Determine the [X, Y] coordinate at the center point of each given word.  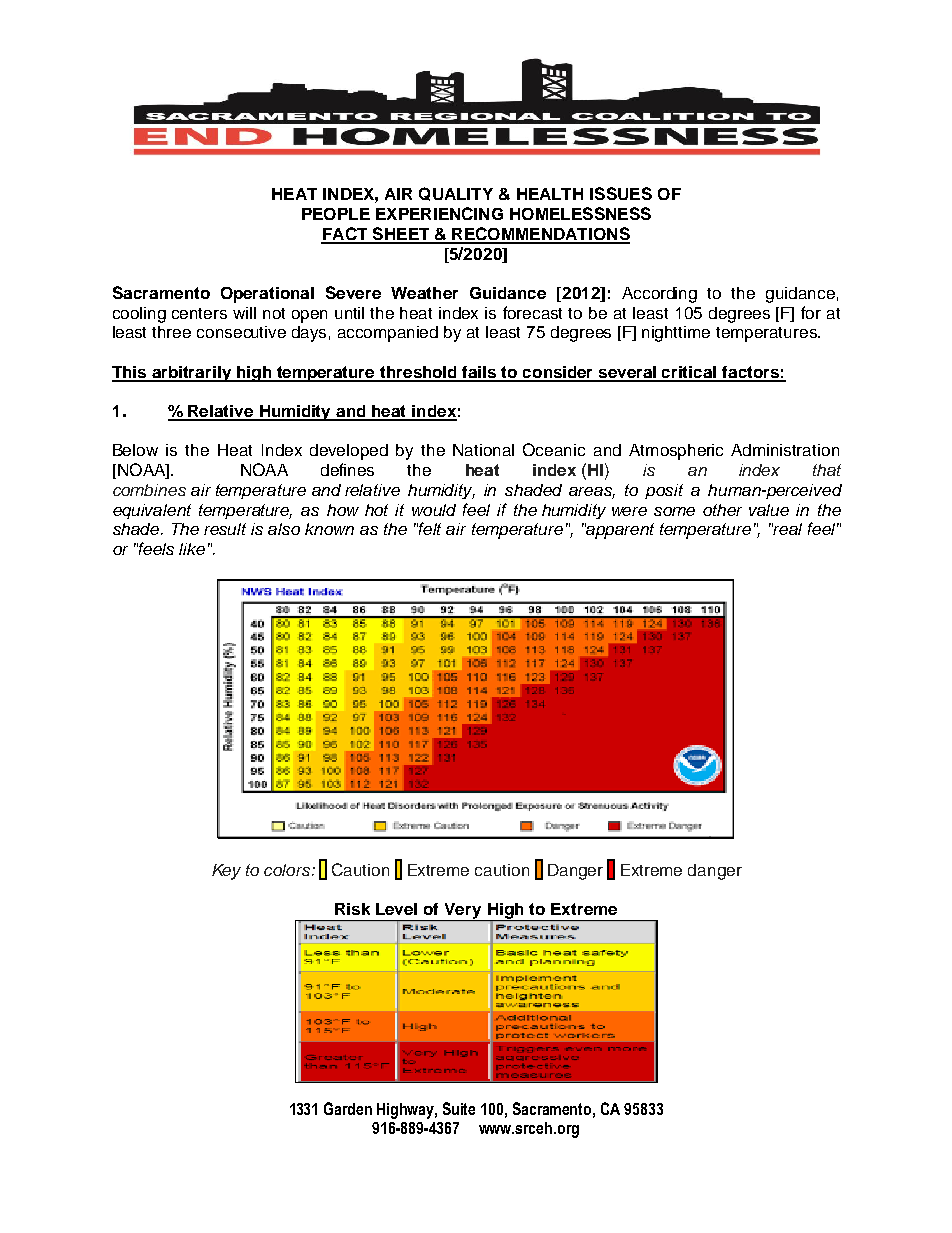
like [192, 549]
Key [226, 872]
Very [463, 912]
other [722, 510]
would [434, 510]
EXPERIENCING [439, 213]
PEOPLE [336, 214]
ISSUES [621, 193]
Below [135, 450]
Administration [785, 450]
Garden [348, 1108]
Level [396, 909]
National [483, 450]
